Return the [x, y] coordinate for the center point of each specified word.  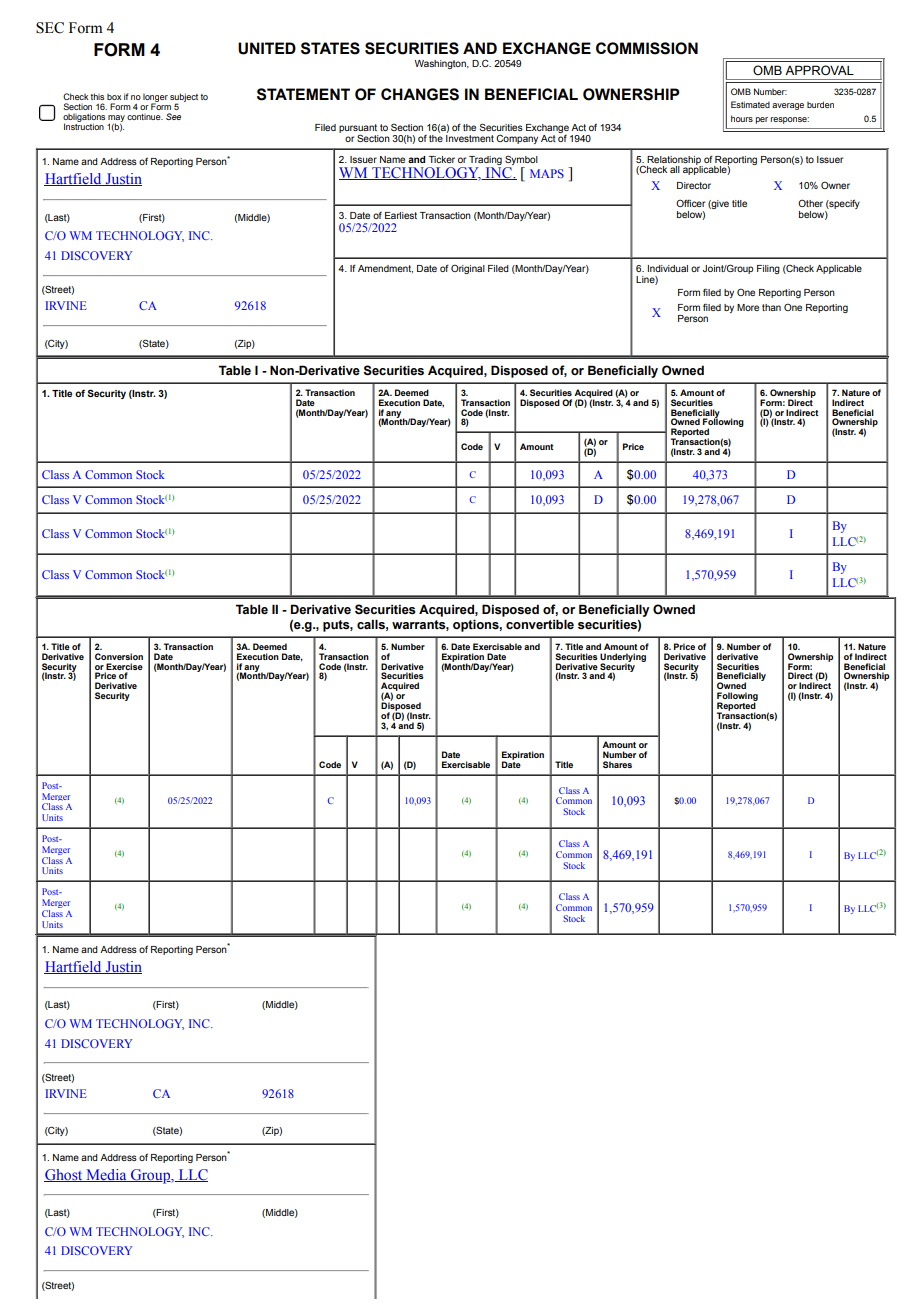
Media [106, 1175]
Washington [441, 64]
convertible [540, 624]
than [771, 307]
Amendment [385, 269]
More [748, 307]
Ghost [64, 1175]
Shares [617, 764]
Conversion [119, 656]
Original [468, 269]
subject [184, 99]
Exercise [124, 666]
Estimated [750, 104]
